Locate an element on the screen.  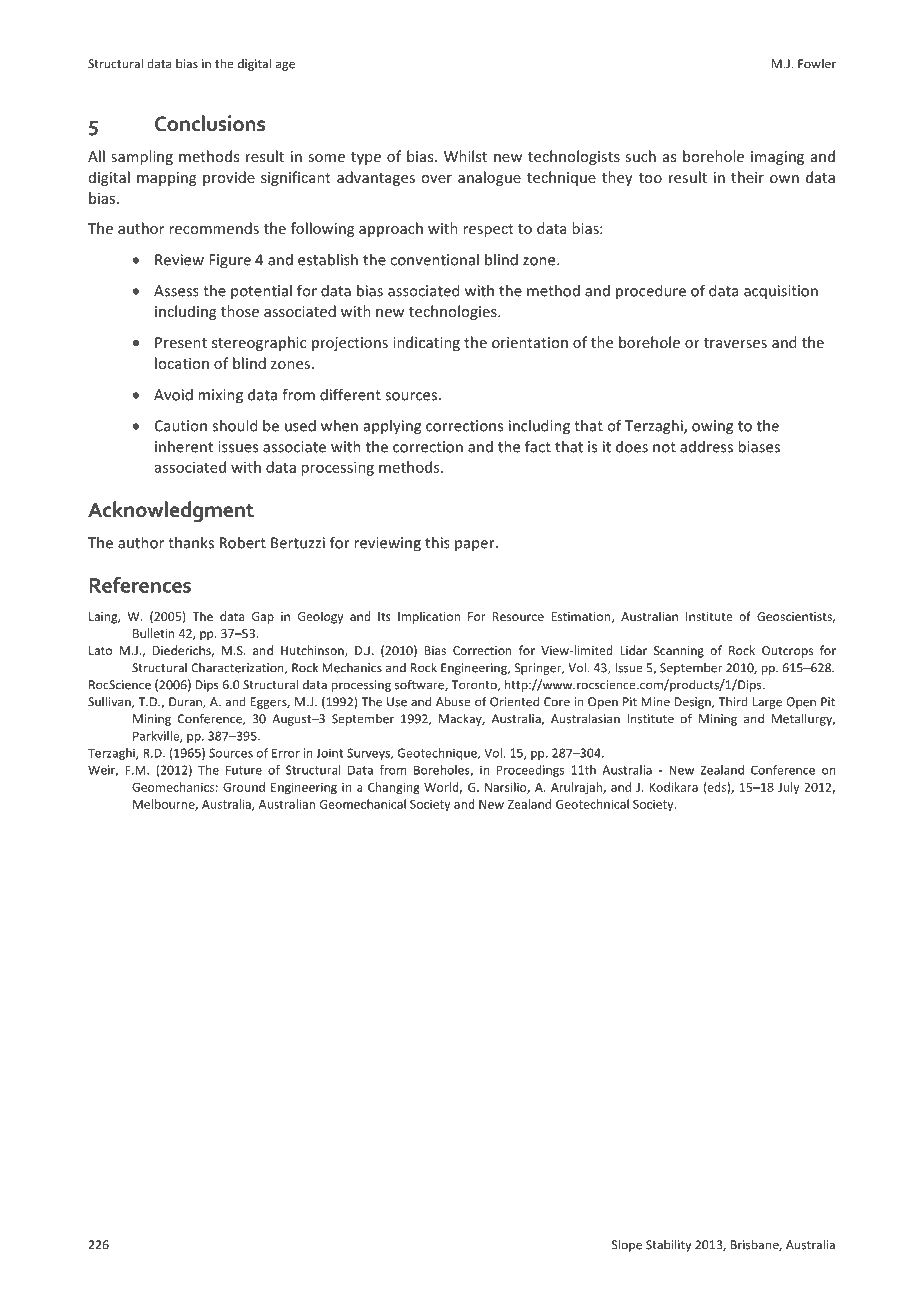
traverses is located at coordinates (735, 343).
